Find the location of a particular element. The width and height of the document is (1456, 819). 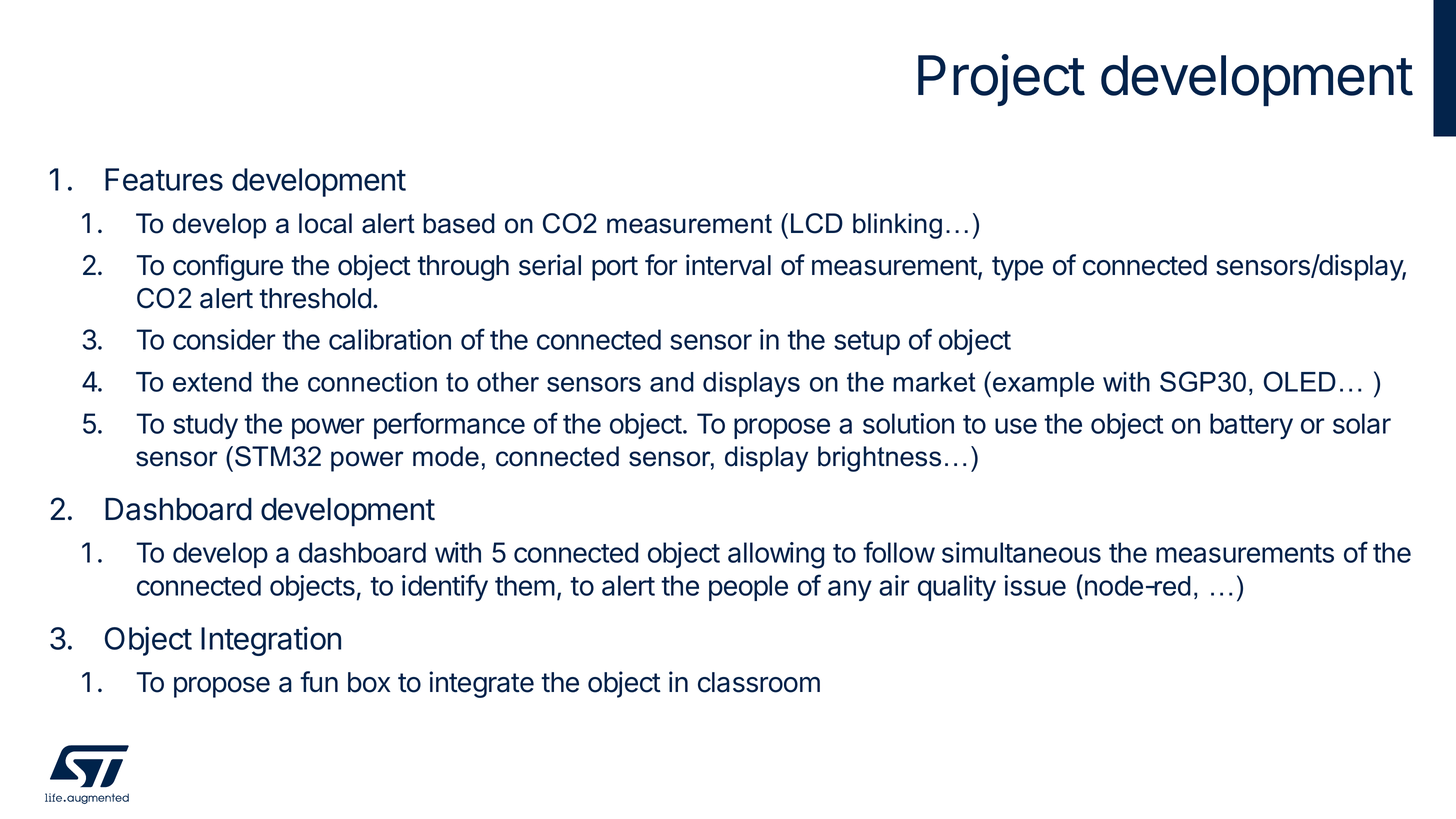

Project is located at coordinates (1001, 80).
